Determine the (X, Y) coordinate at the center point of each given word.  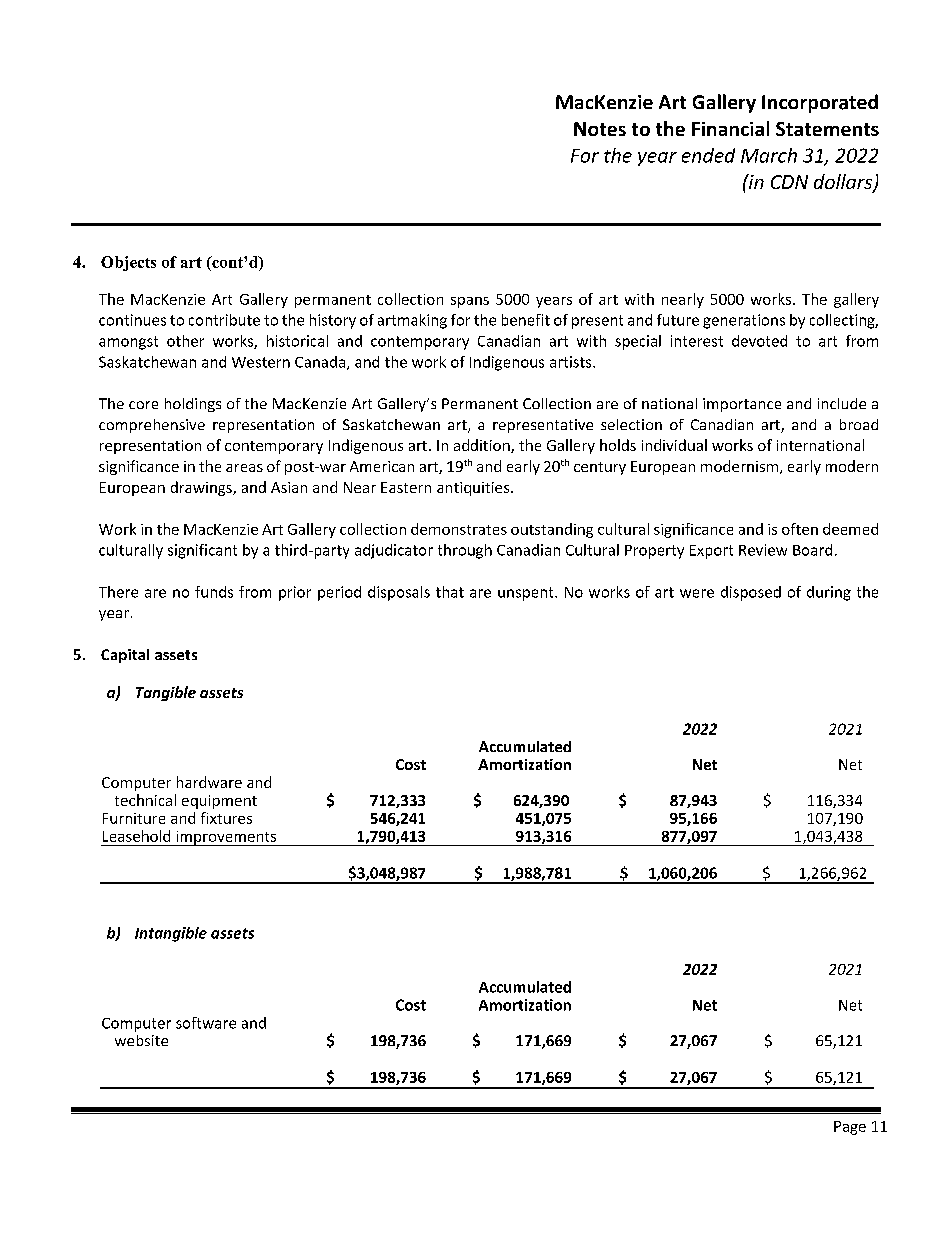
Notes (600, 129)
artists (572, 362)
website (141, 1040)
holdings (193, 405)
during (829, 593)
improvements (226, 838)
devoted (759, 341)
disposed (751, 593)
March (769, 155)
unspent (527, 594)
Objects (128, 263)
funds (214, 592)
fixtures (226, 818)
